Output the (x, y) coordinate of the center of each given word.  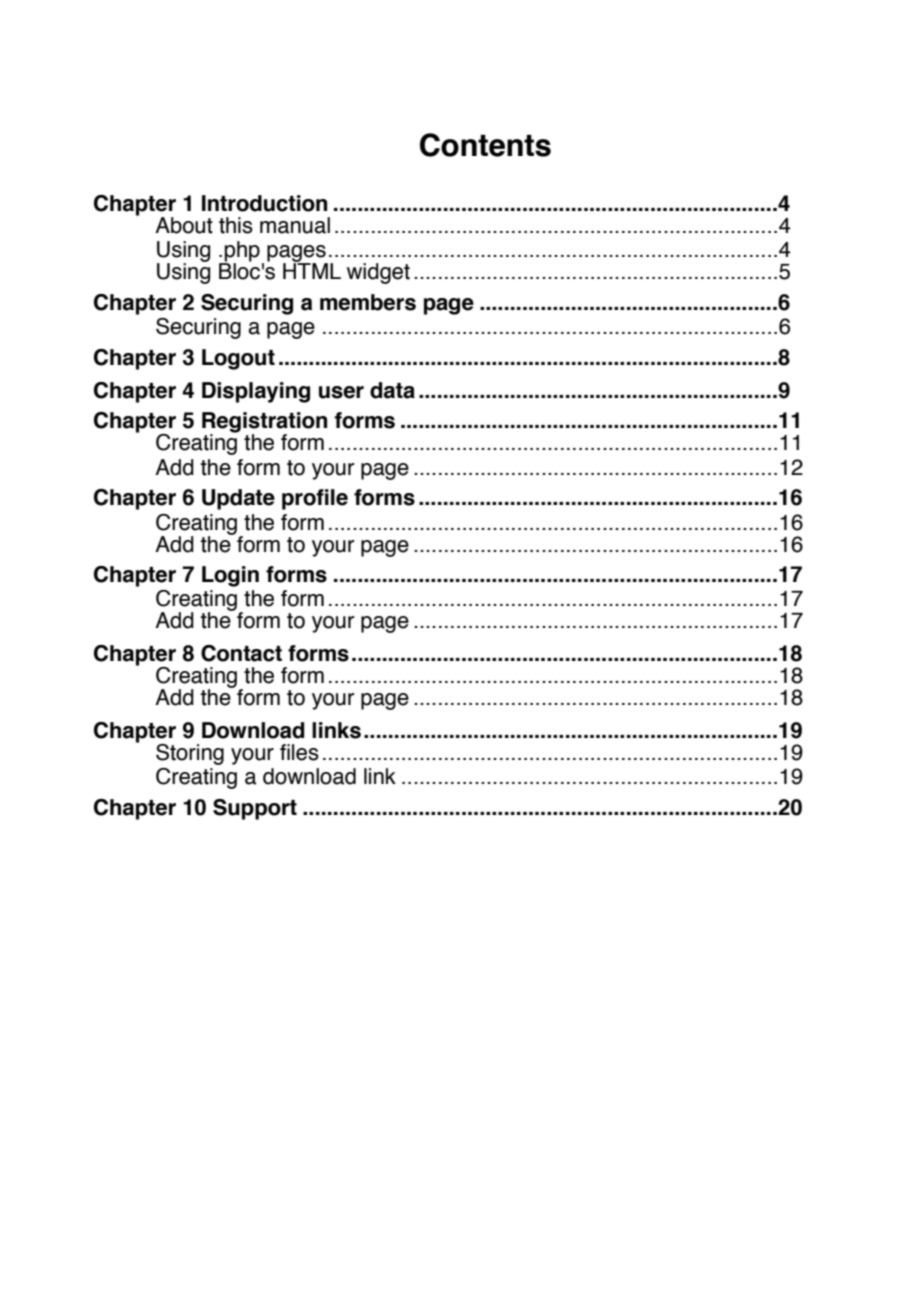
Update (238, 499)
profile (315, 499)
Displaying (256, 392)
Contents (485, 145)
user (341, 392)
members (368, 302)
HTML (312, 270)
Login (230, 576)
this (236, 225)
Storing (190, 754)
